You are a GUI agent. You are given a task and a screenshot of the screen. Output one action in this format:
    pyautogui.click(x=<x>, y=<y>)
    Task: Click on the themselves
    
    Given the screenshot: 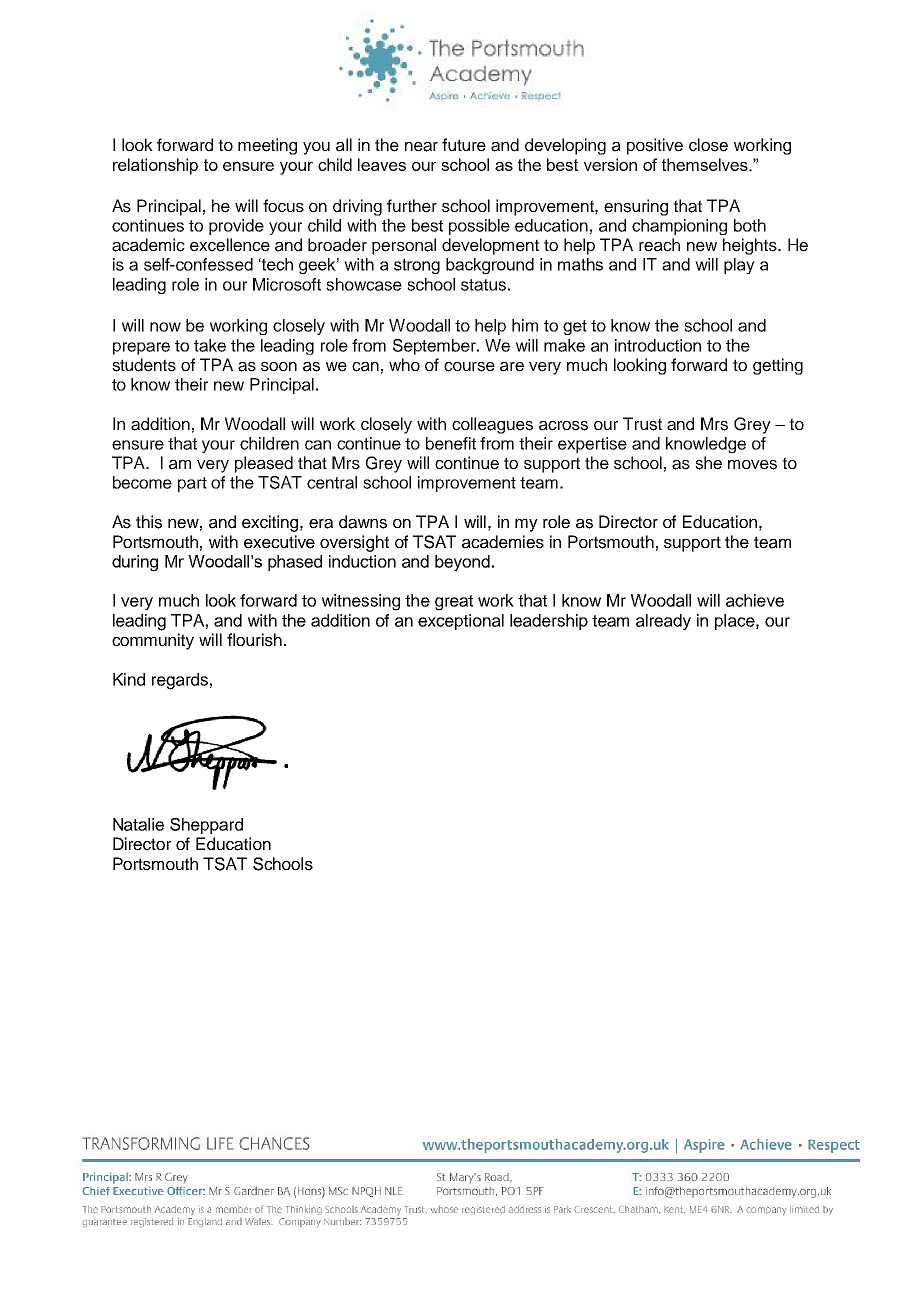 What is the action you would take?
    pyautogui.click(x=706, y=164)
